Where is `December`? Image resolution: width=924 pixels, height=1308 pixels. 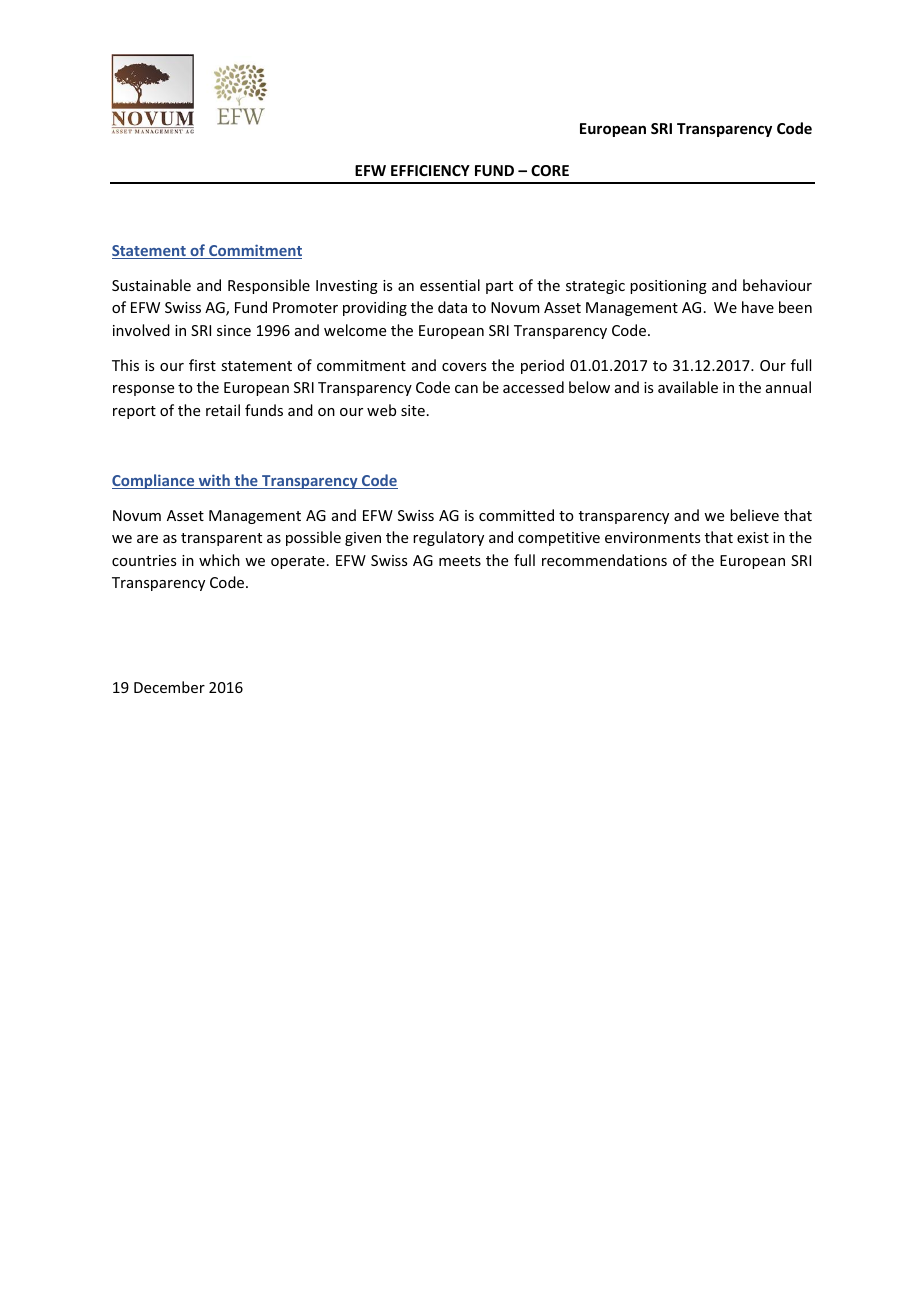
December is located at coordinates (169, 687).
